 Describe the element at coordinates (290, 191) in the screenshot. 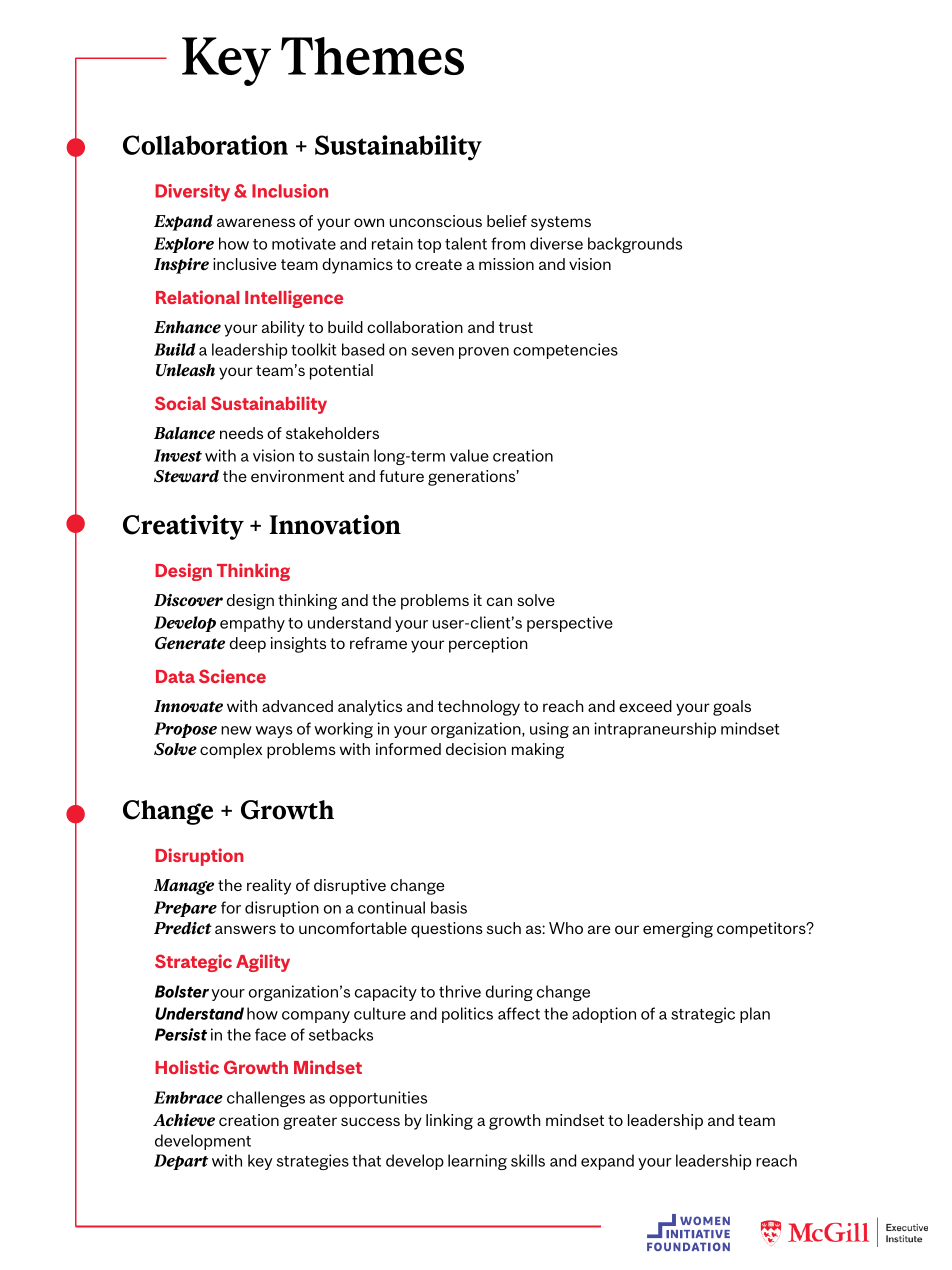

I see `Inclusion` at that location.
